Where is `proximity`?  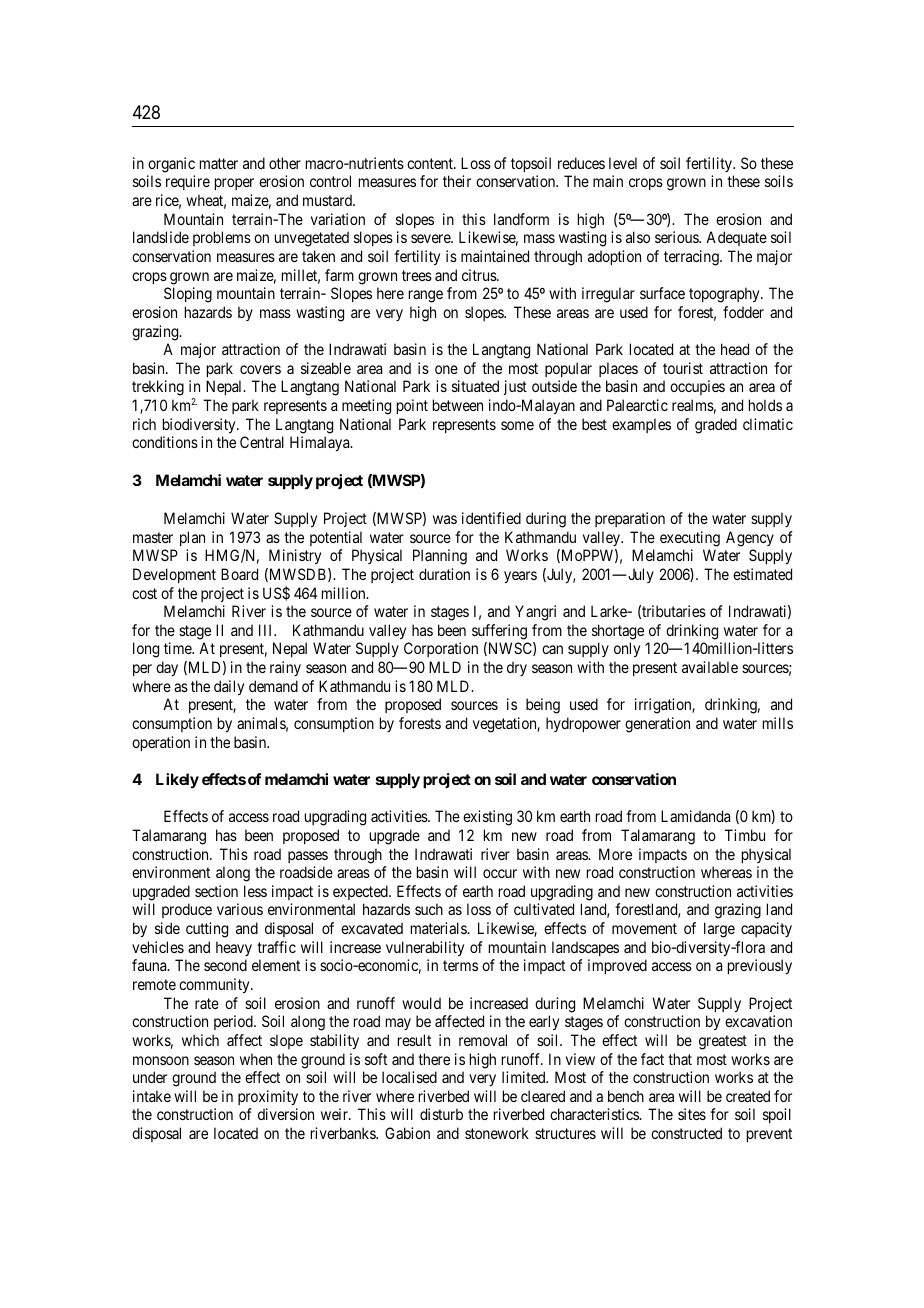 proximity is located at coordinates (268, 1097).
